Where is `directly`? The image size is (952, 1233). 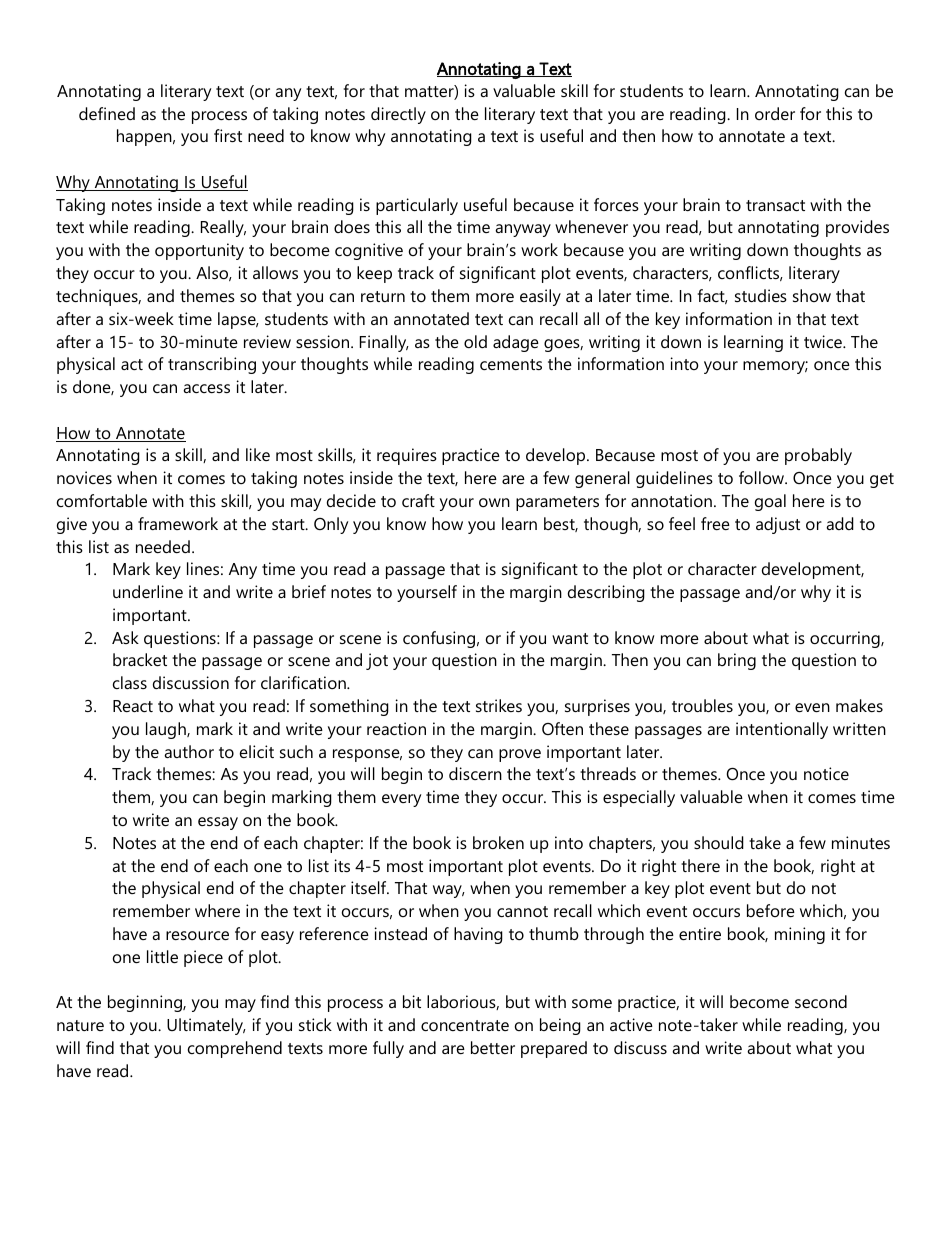
directly is located at coordinates (398, 115).
